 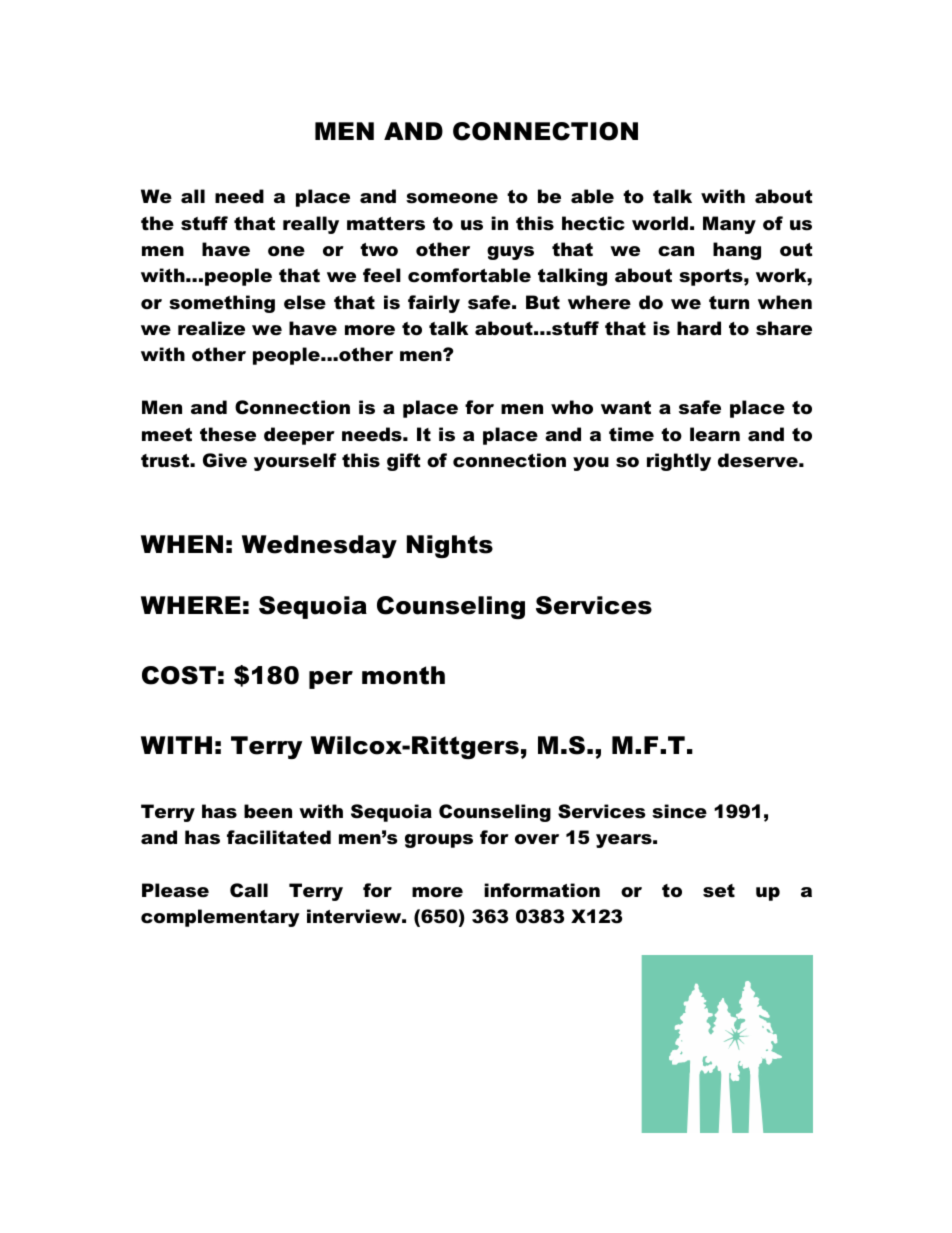 What do you see at coordinates (249, 890) in the screenshot?
I see `Call` at bounding box center [249, 890].
